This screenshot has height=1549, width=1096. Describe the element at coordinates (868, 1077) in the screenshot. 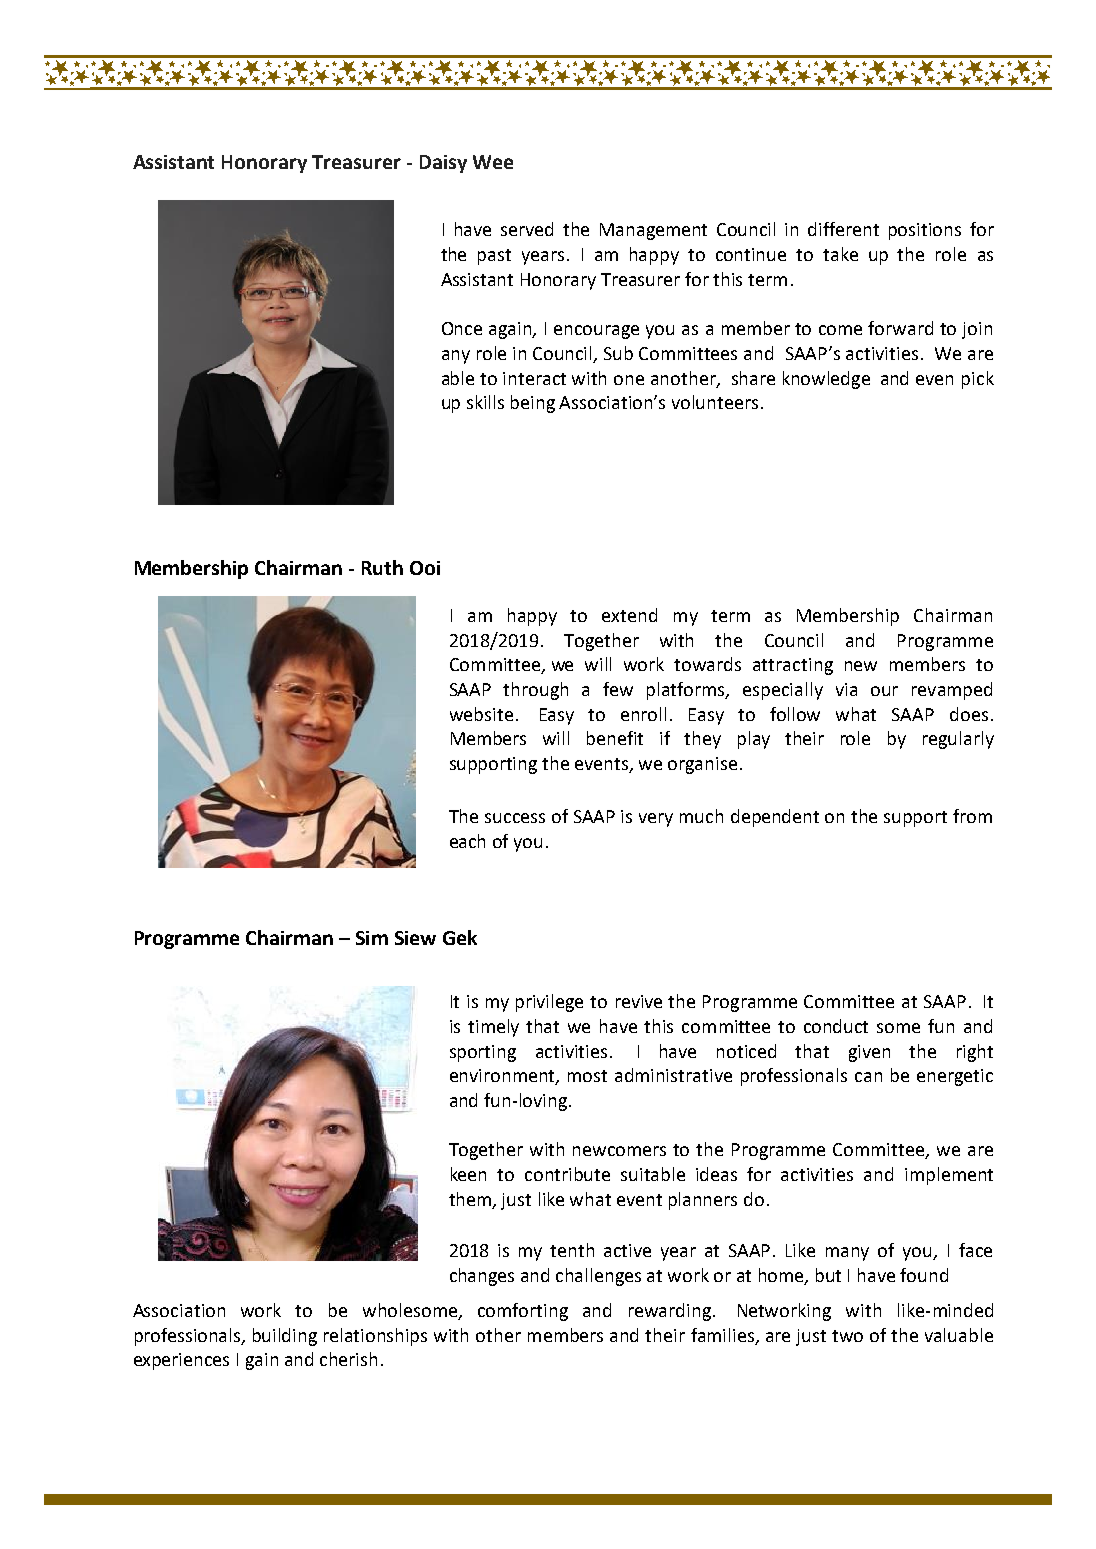

I see `can` at that location.
